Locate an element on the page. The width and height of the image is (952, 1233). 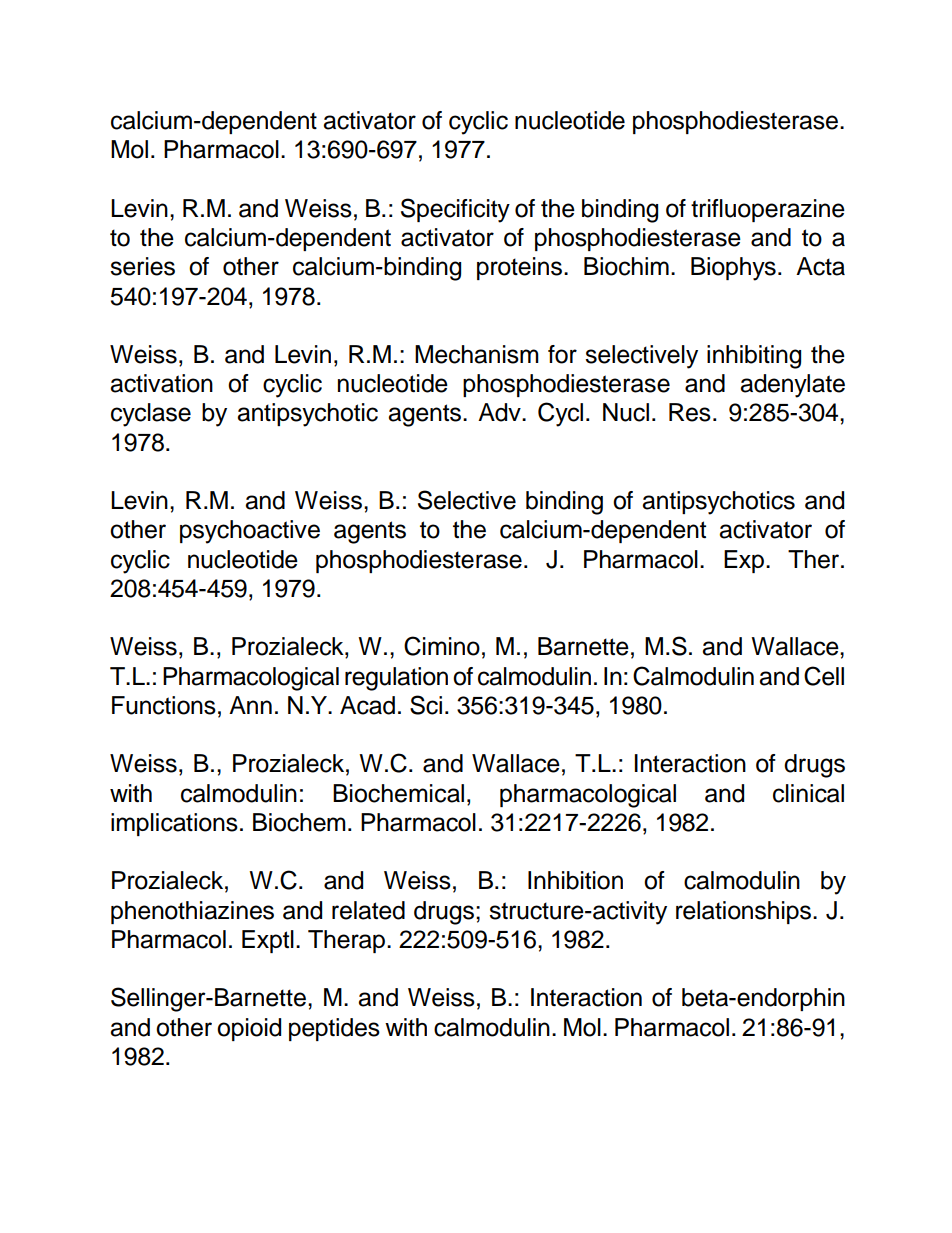
Adv is located at coordinates (500, 412).
